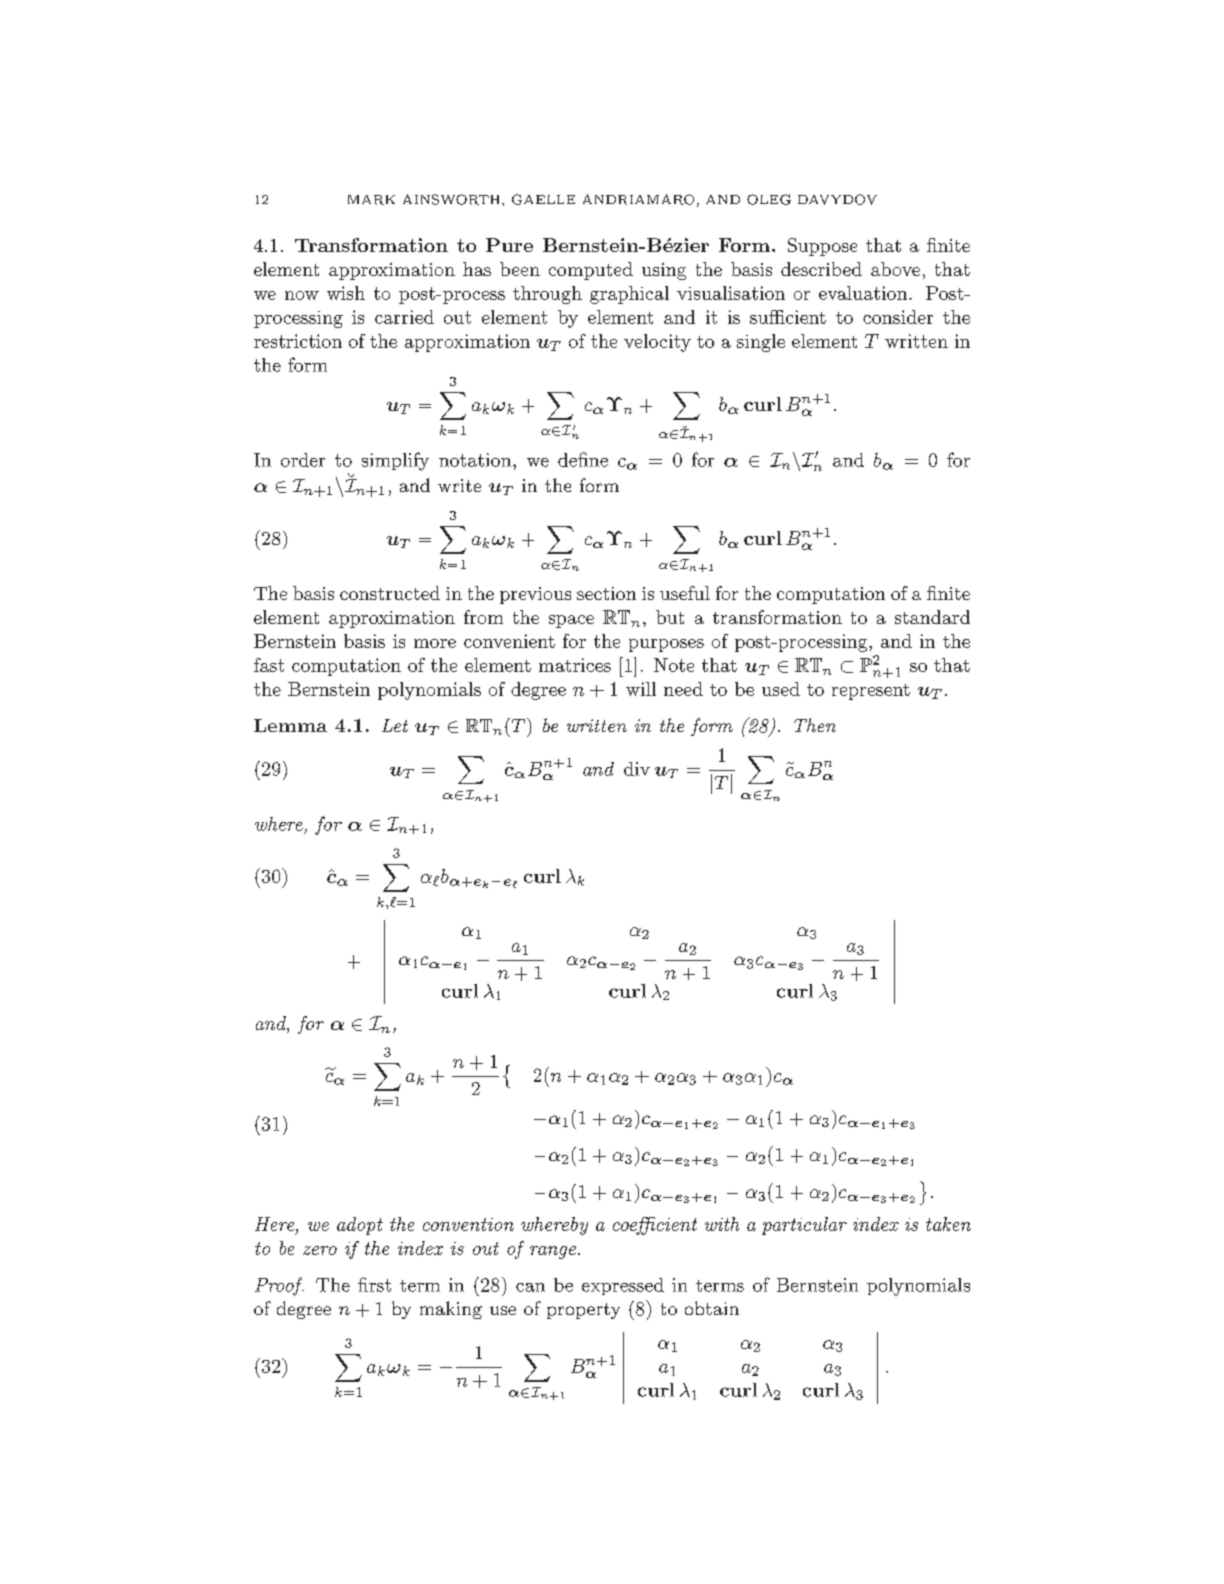  What do you see at coordinates (395, 725) in the screenshot?
I see `Let` at bounding box center [395, 725].
